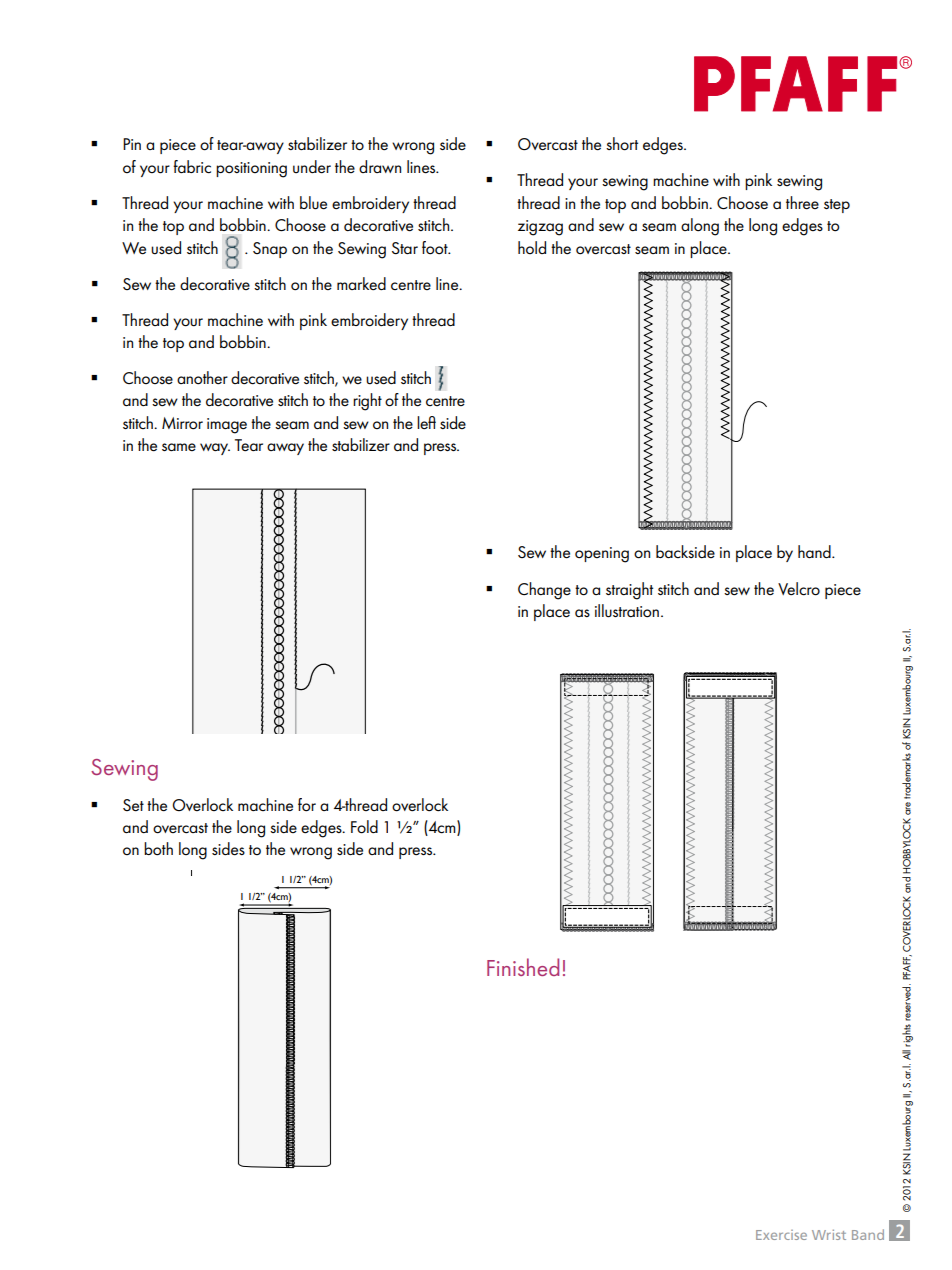 This screenshot has width=952, height=1270. Describe the element at coordinates (251, 170) in the screenshot. I see `positioning` at that location.
